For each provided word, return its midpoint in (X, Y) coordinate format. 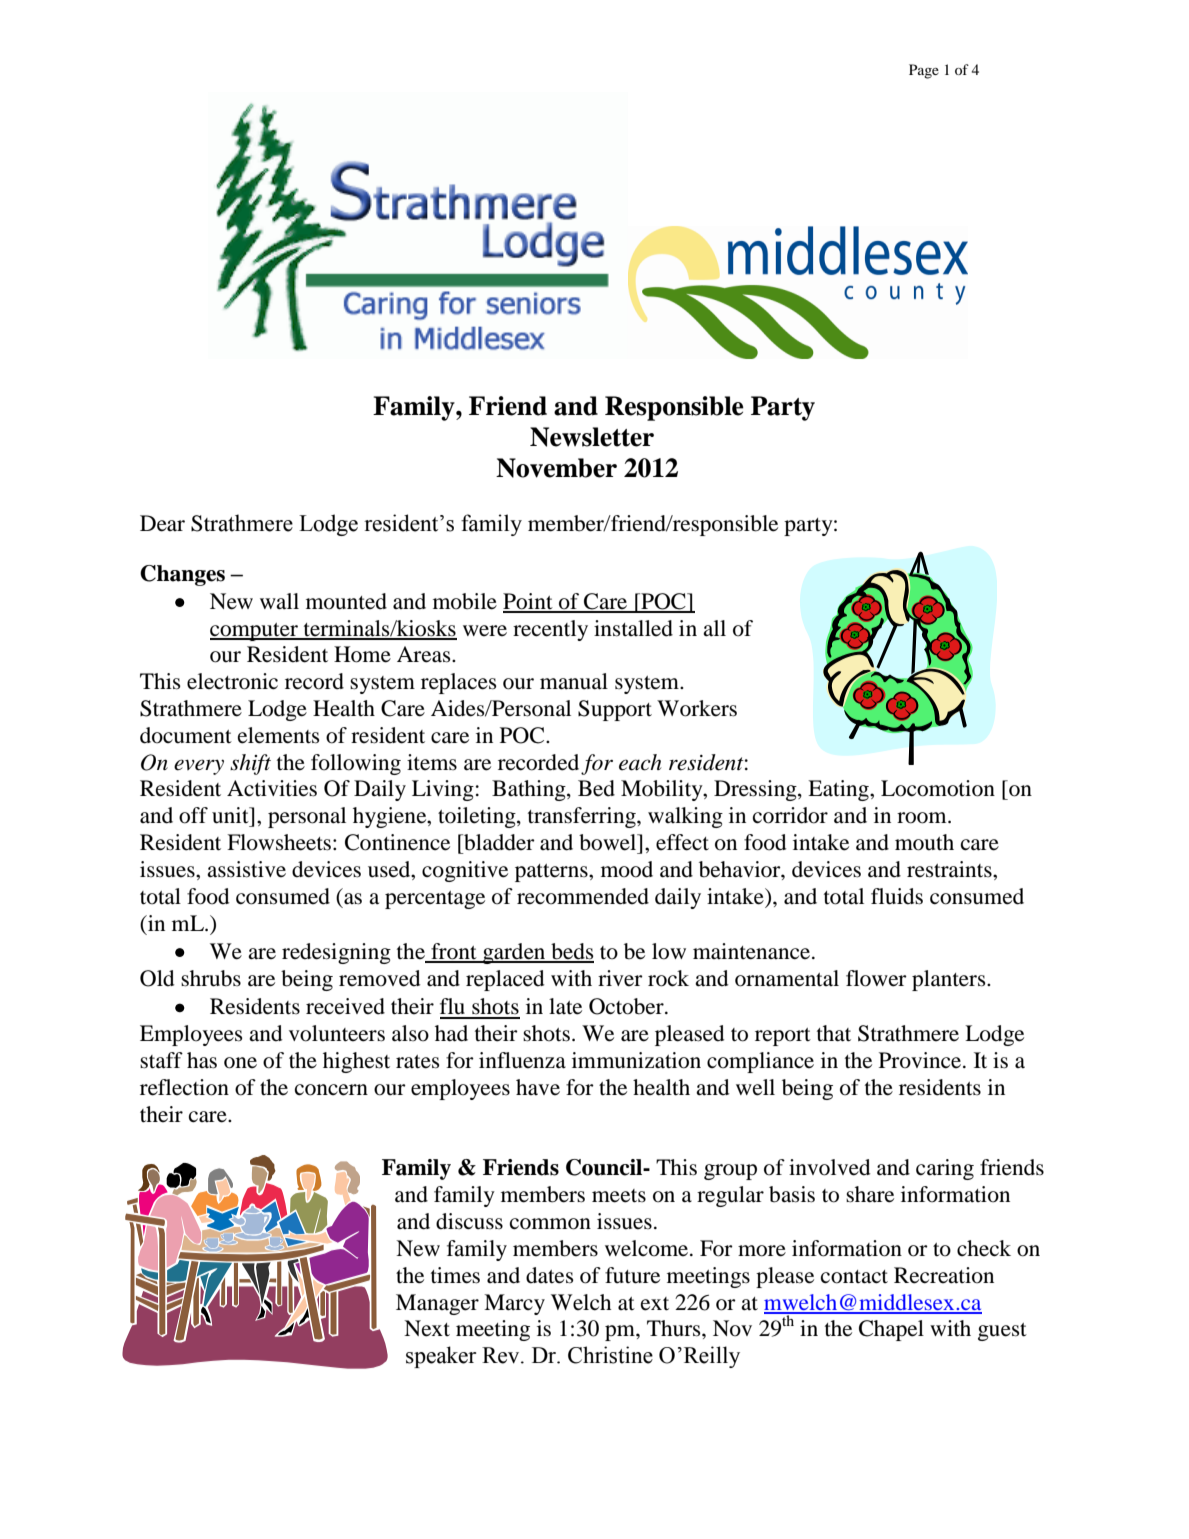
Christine (610, 1355)
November (556, 468)
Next (427, 1328)
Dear (162, 523)
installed (633, 628)
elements (279, 735)
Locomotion (938, 788)
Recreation (944, 1275)
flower (876, 978)
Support (615, 710)
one (240, 1063)
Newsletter (592, 437)
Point (529, 602)
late (565, 1006)
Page (924, 71)
